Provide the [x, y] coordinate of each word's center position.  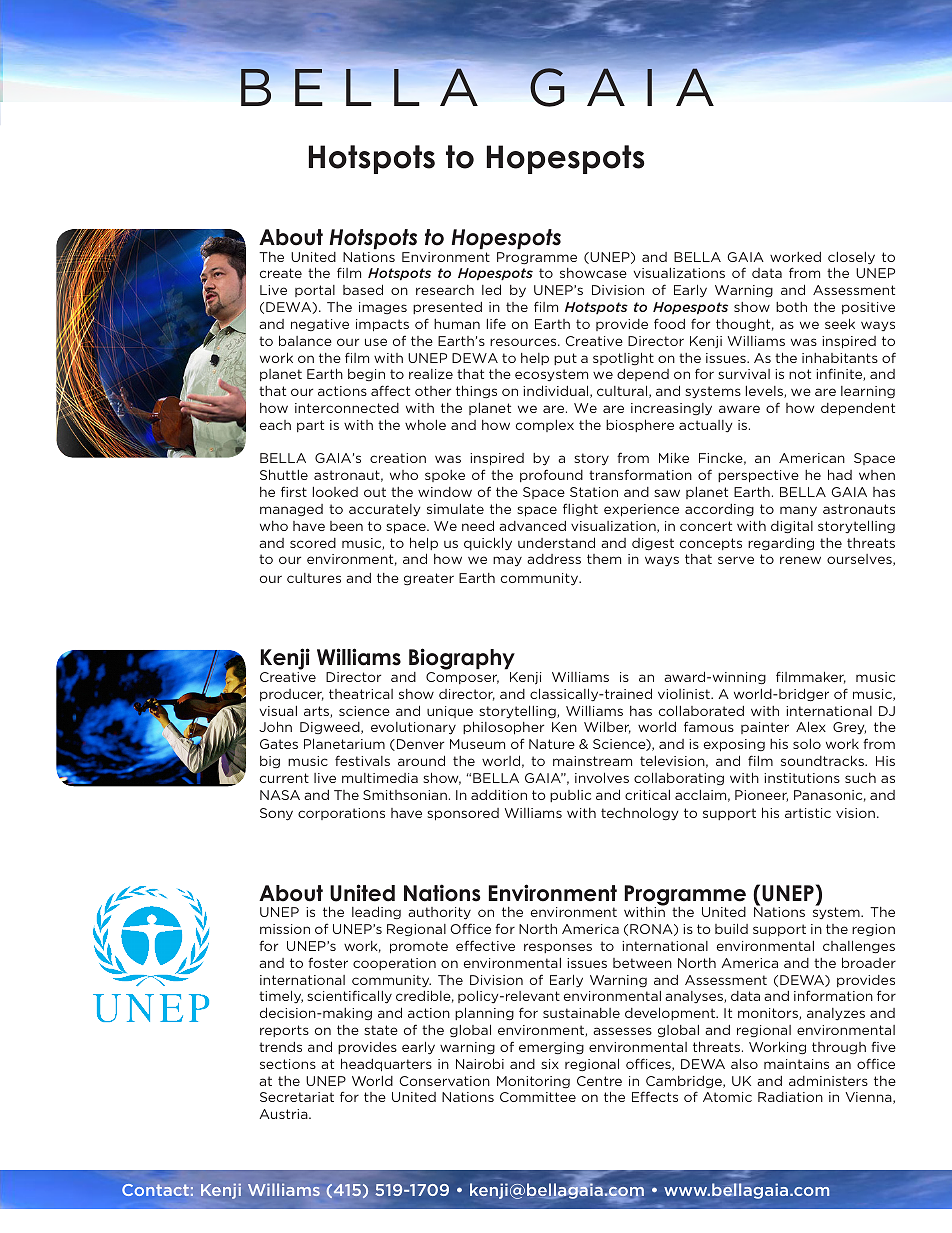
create [281, 273]
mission [285, 929]
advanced [532, 526]
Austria [284, 1114]
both [791, 307]
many [798, 511]
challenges [859, 947]
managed [291, 510]
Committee [538, 1097]
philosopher [503, 728]
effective [485, 945]
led [491, 289]
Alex [811, 726]
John [275, 726]
